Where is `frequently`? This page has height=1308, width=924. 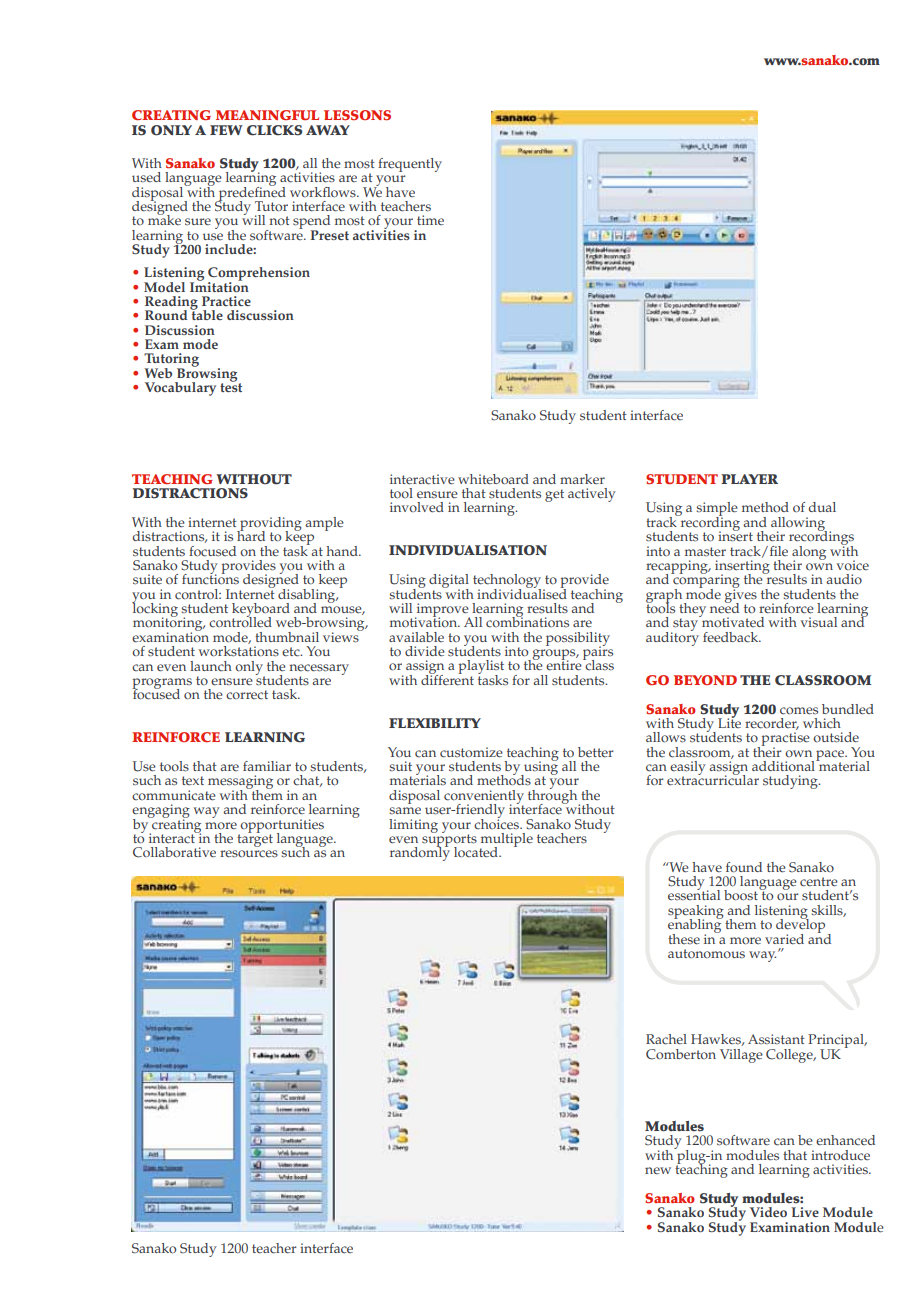
frequently is located at coordinates (410, 165).
